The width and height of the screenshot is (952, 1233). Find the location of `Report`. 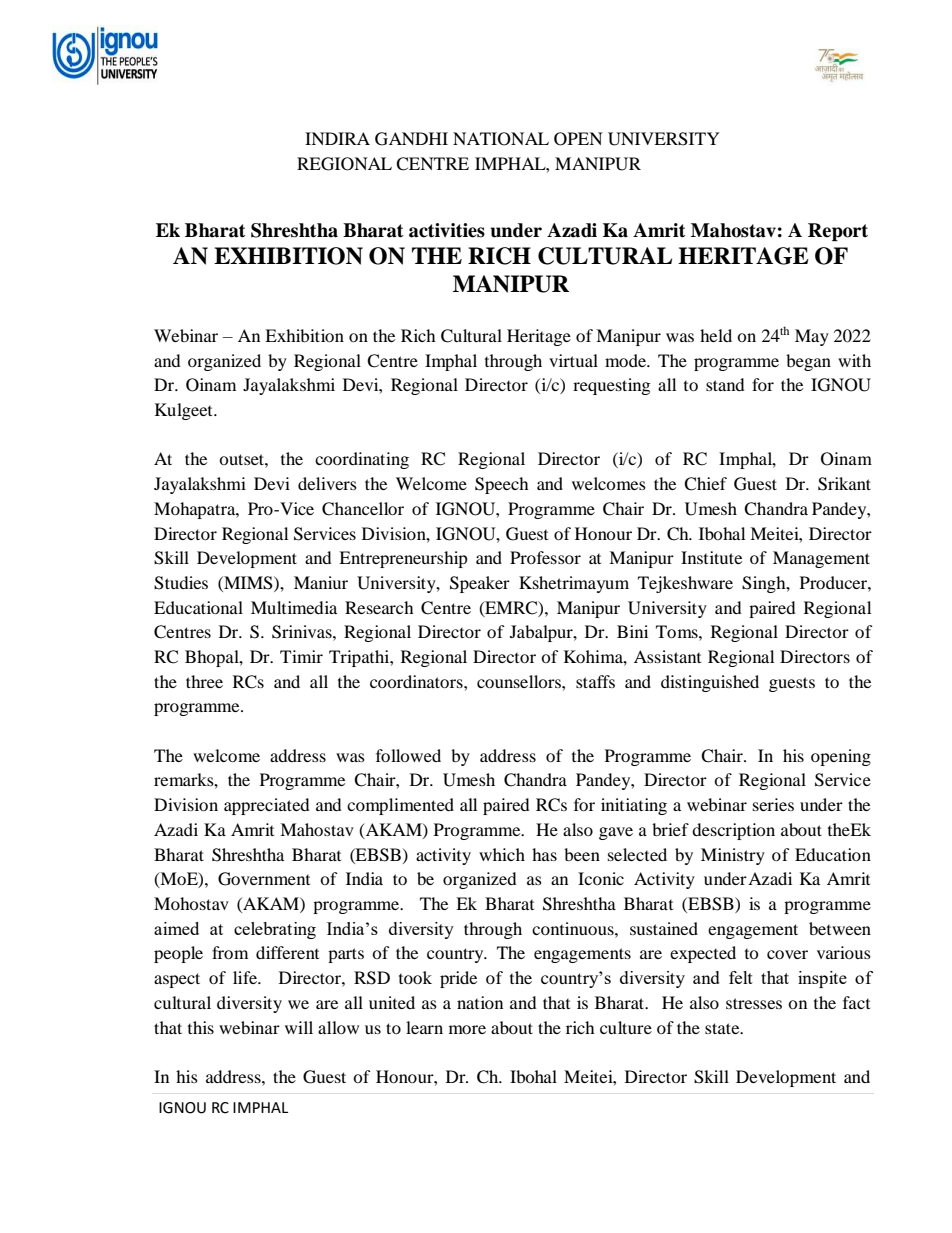

Report is located at coordinates (838, 232).
